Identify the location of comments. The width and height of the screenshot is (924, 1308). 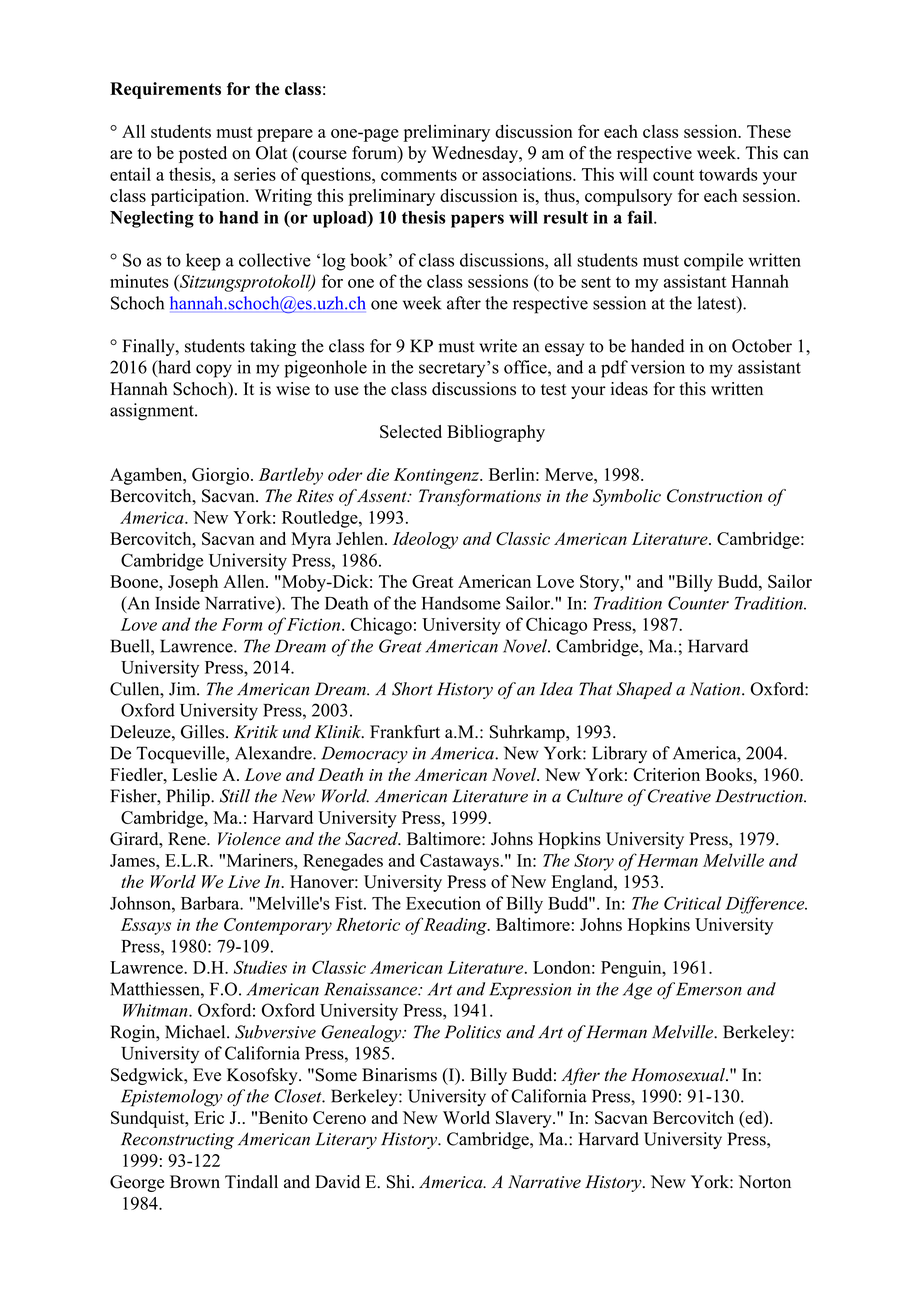
(419, 175).
